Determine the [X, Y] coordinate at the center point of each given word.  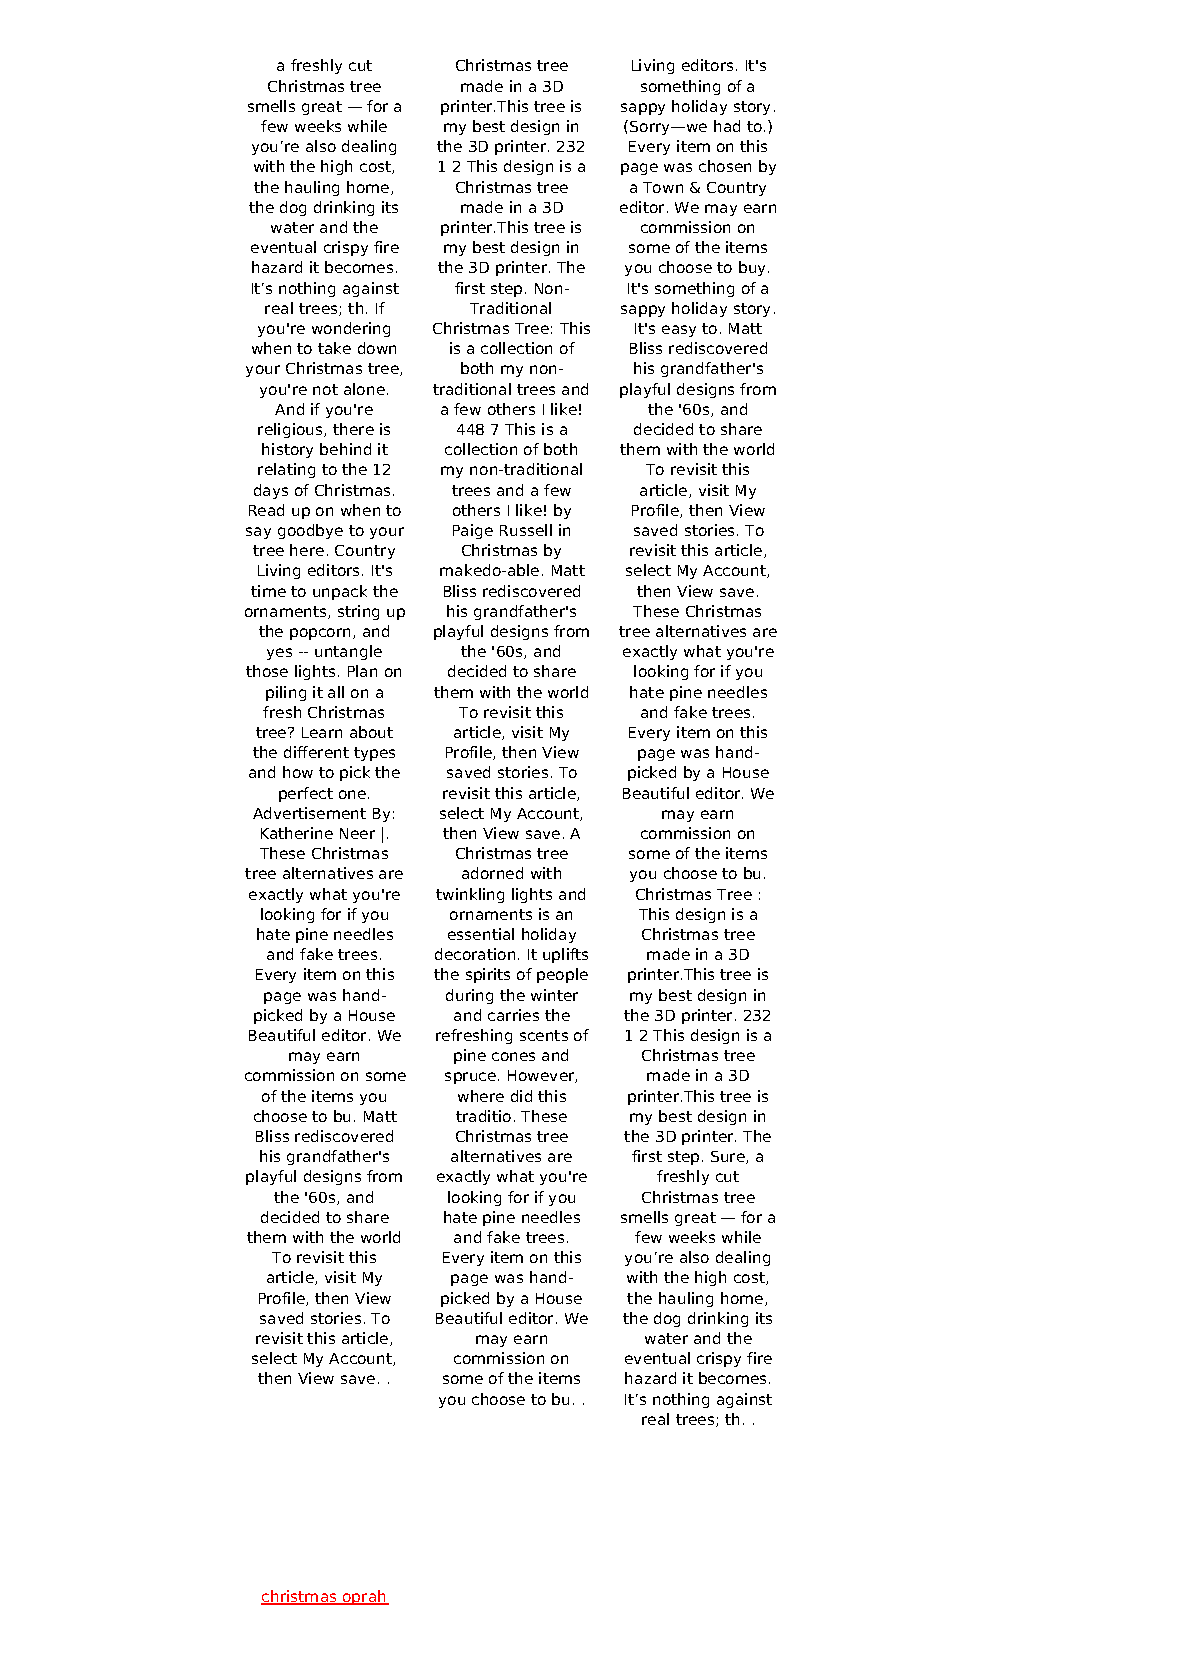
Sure [729, 1157]
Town [663, 187]
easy [679, 331]
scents [544, 1035]
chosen [725, 166]
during [469, 996]
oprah [364, 1597]
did [521, 1096]
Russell [526, 530]
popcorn [322, 634]
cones [513, 1056]
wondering [351, 329]
